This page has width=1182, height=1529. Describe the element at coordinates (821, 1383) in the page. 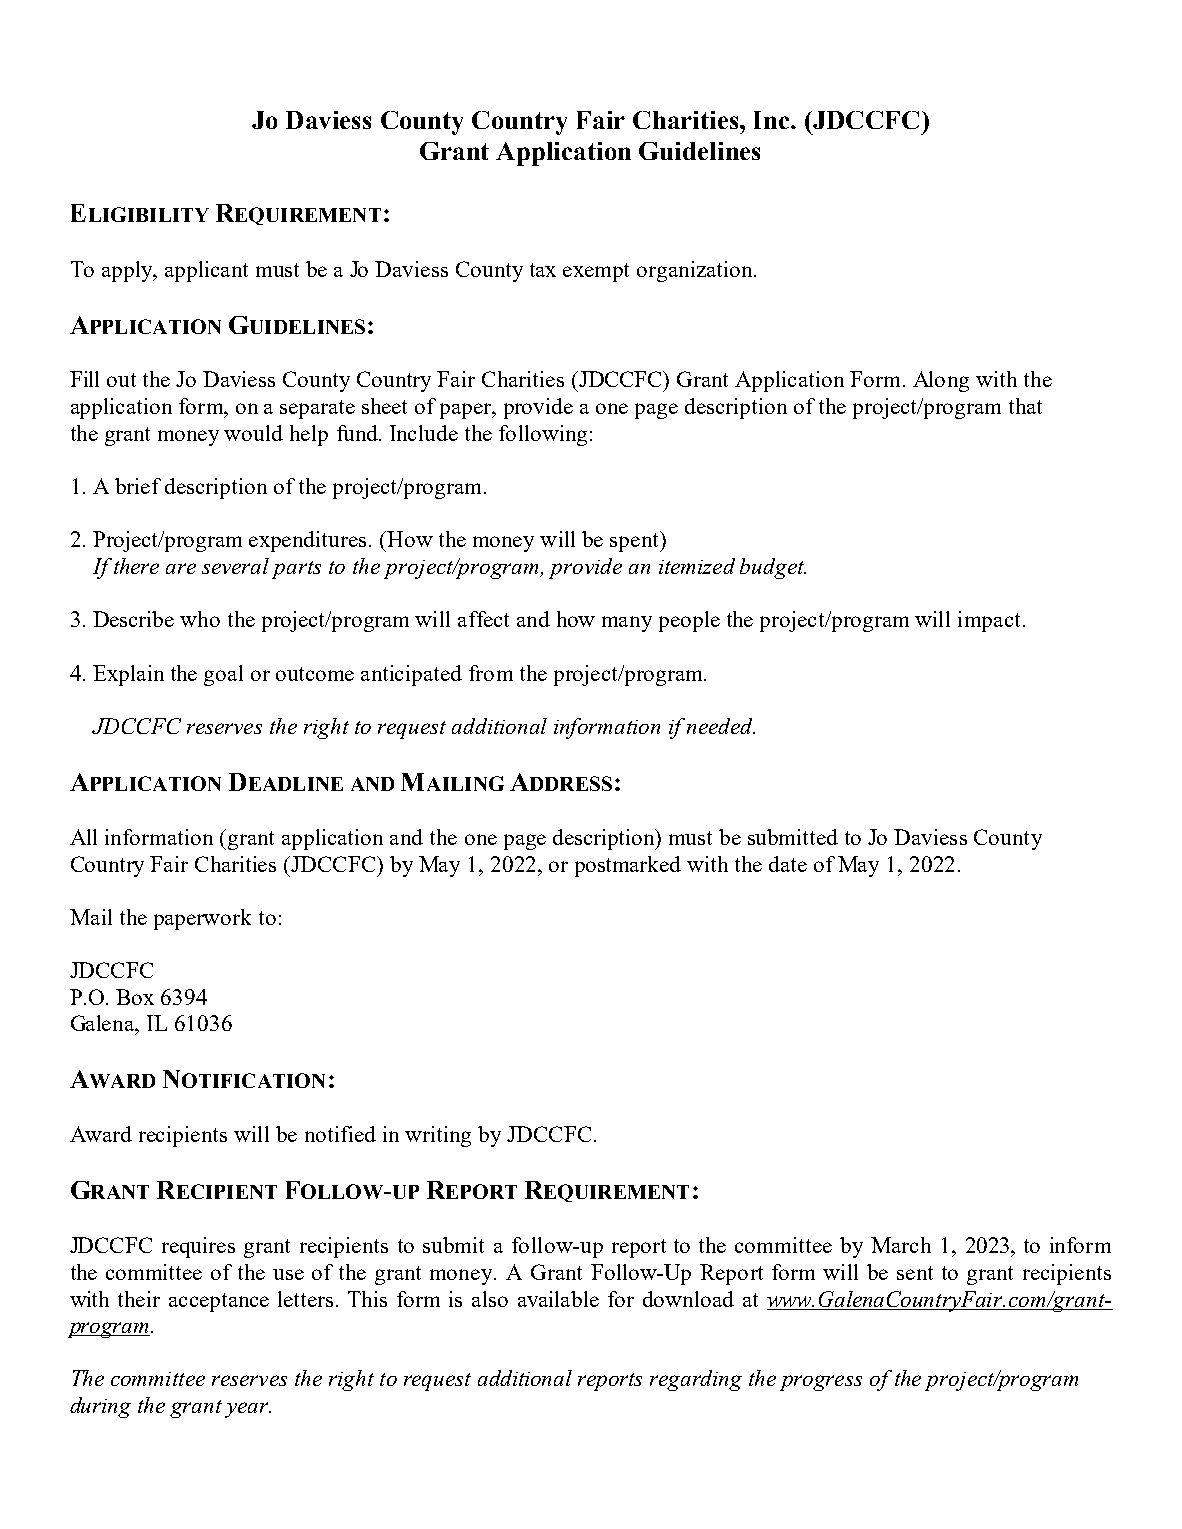

I see `progress` at that location.
